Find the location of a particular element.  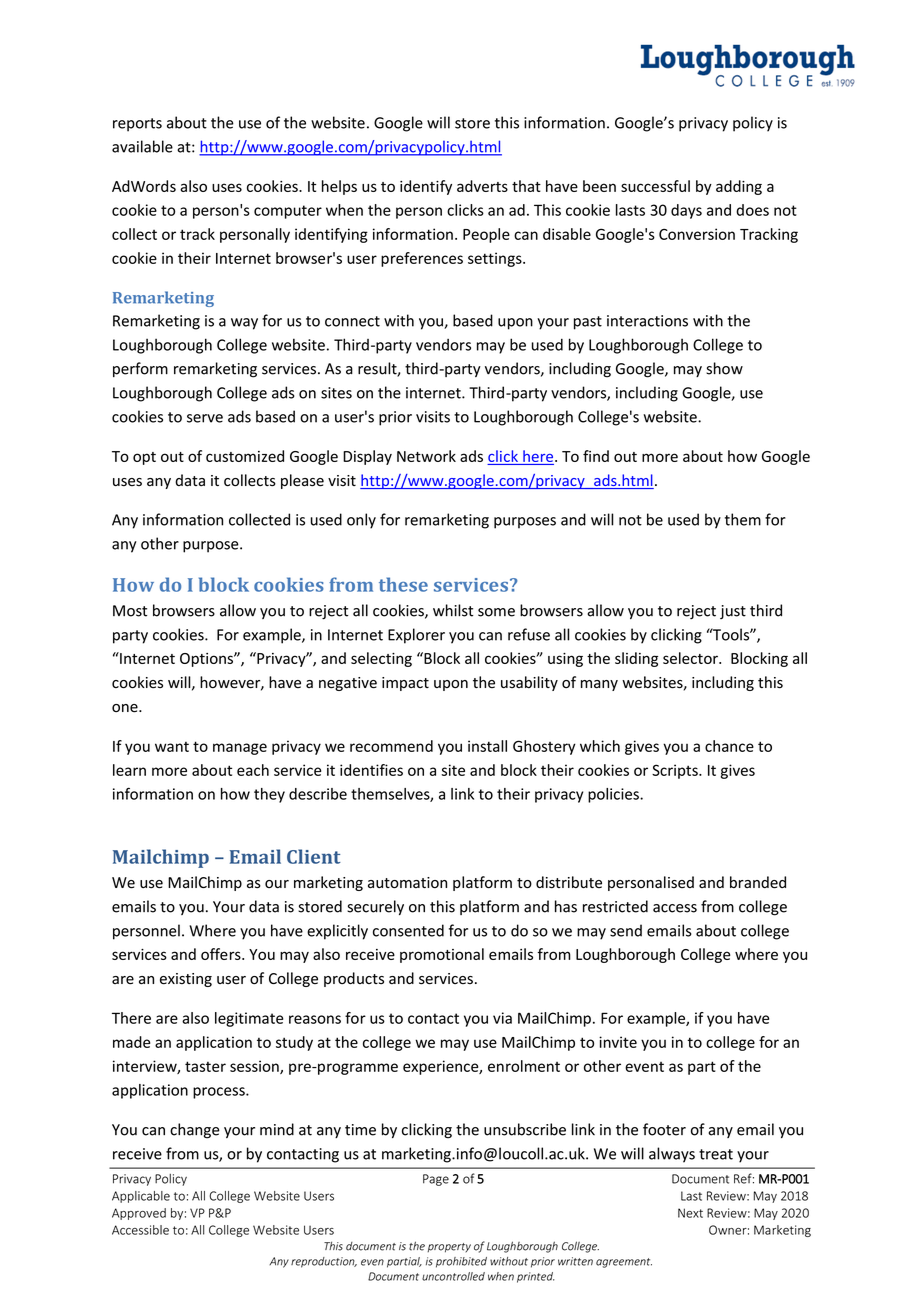

successful is located at coordinates (655, 186).
